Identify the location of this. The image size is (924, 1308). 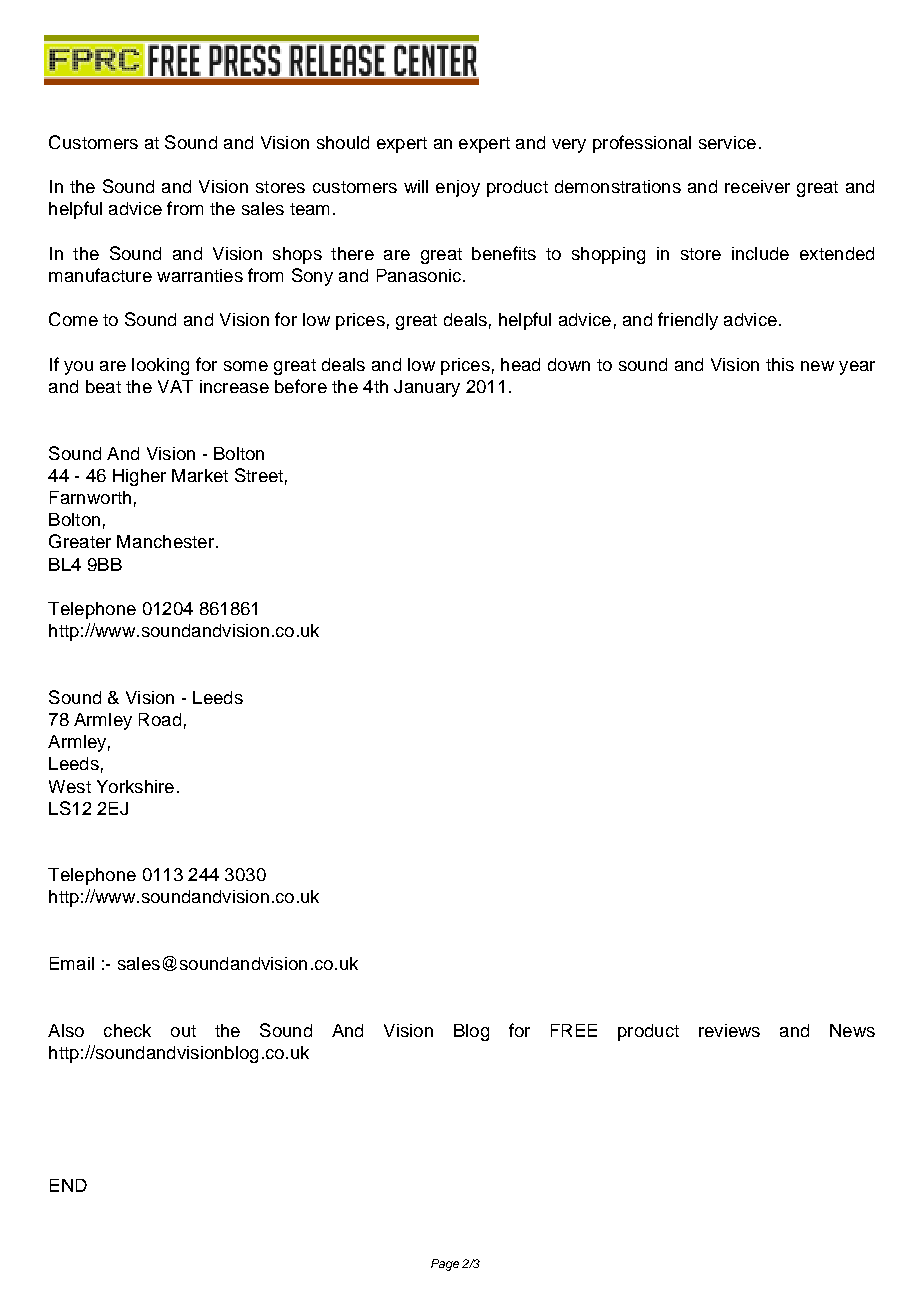
(780, 364).
